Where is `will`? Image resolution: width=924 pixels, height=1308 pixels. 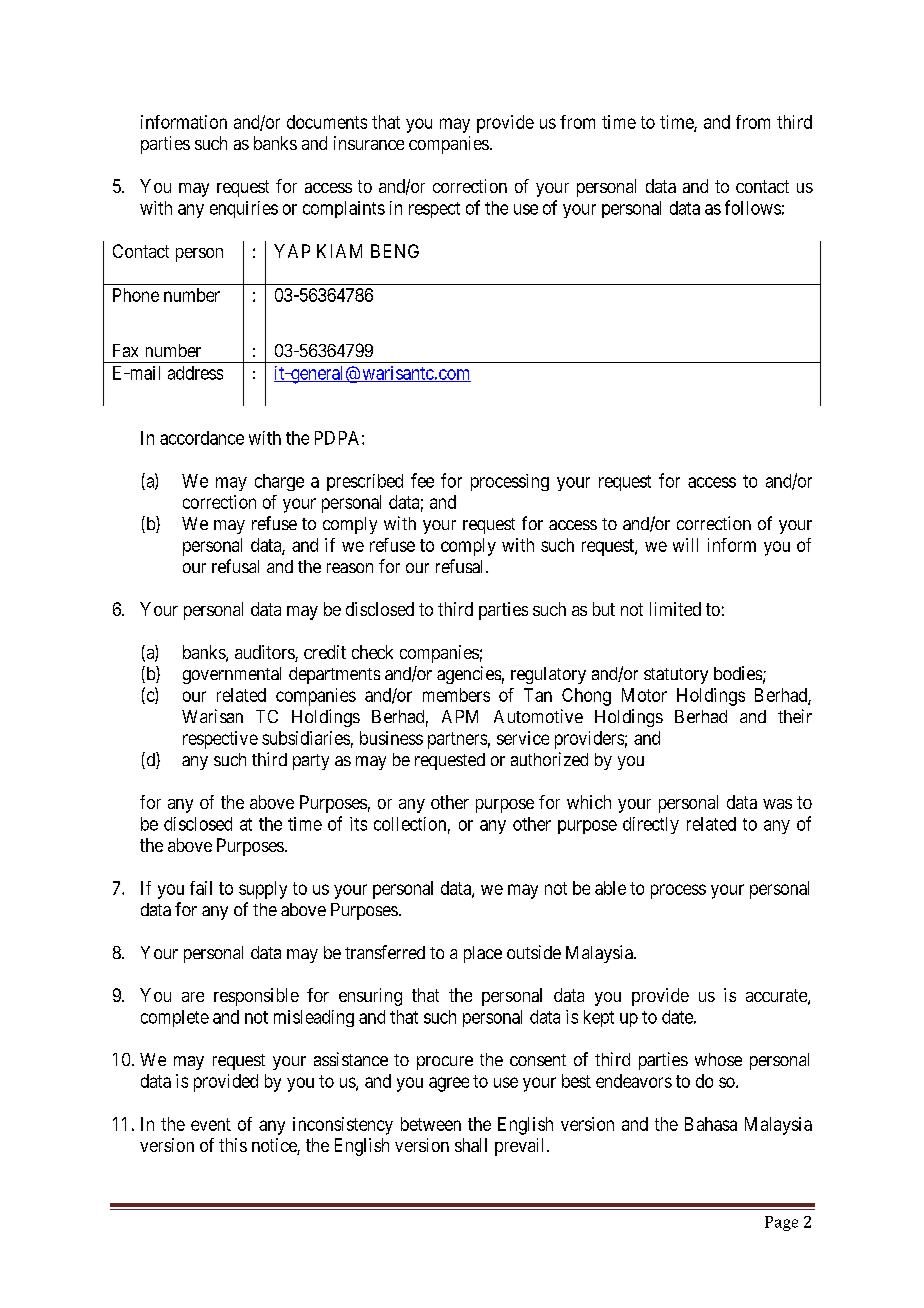
will is located at coordinates (685, 545).
